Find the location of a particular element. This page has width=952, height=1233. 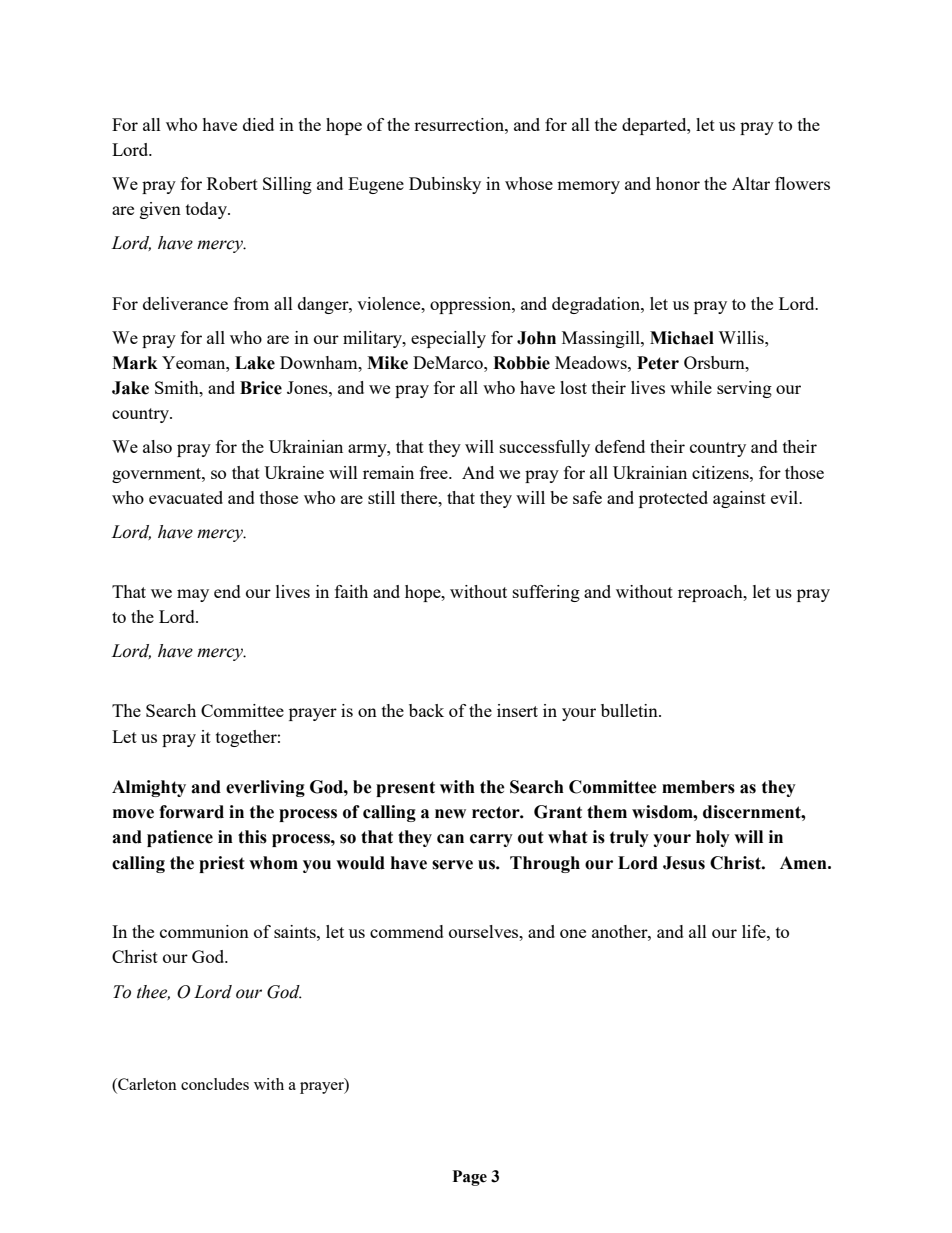

resurrection is located at coordinates (460, 124).
